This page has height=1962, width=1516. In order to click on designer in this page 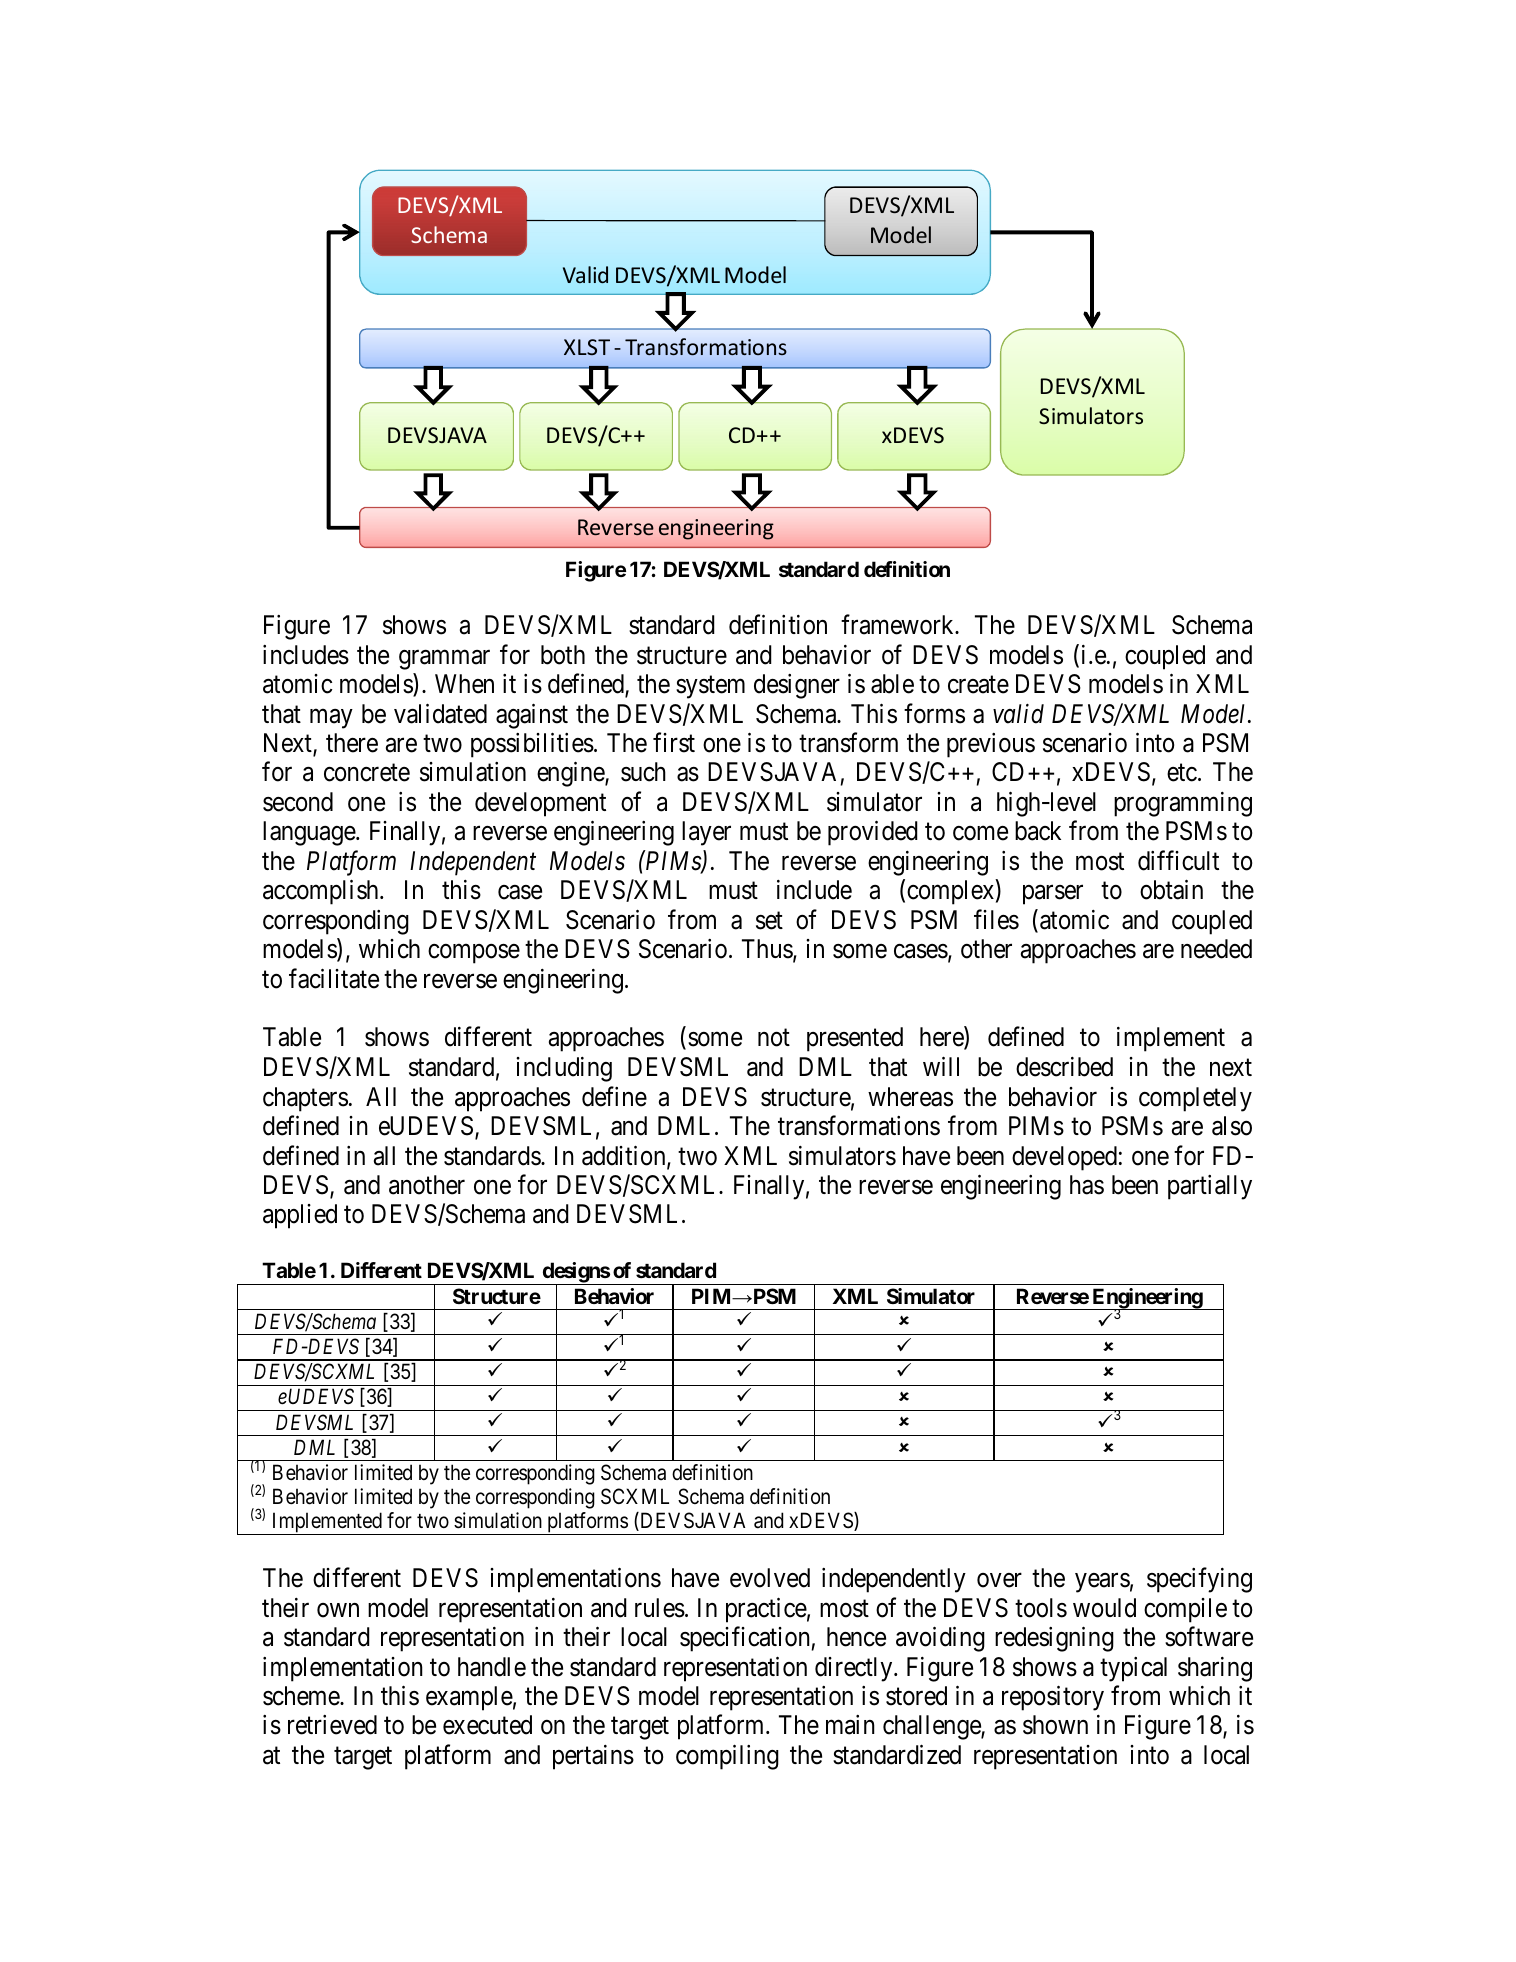, I will do `click(797, 686)`.
